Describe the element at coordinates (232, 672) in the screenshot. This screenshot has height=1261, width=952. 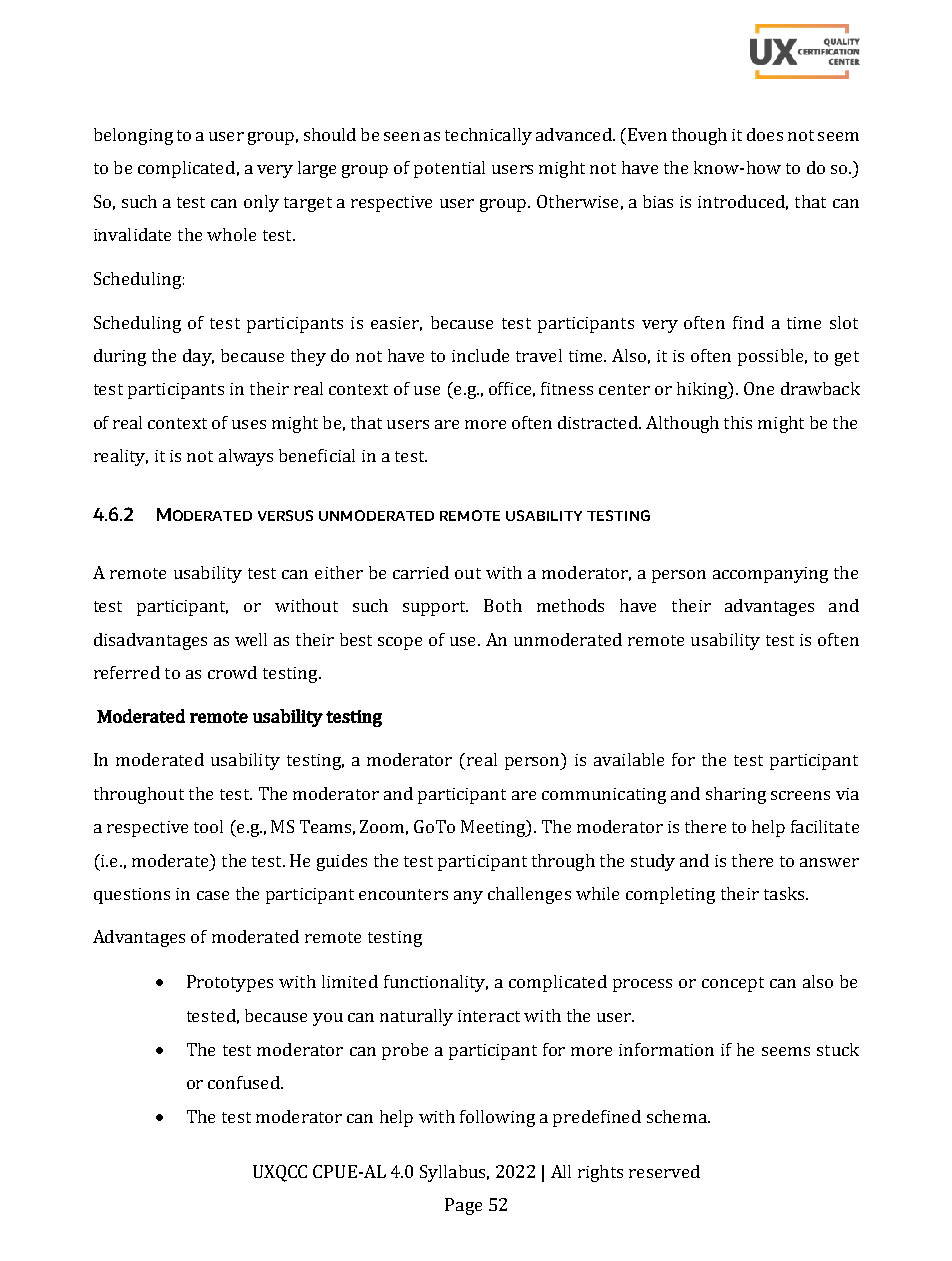
I see `crowd` at that location.
